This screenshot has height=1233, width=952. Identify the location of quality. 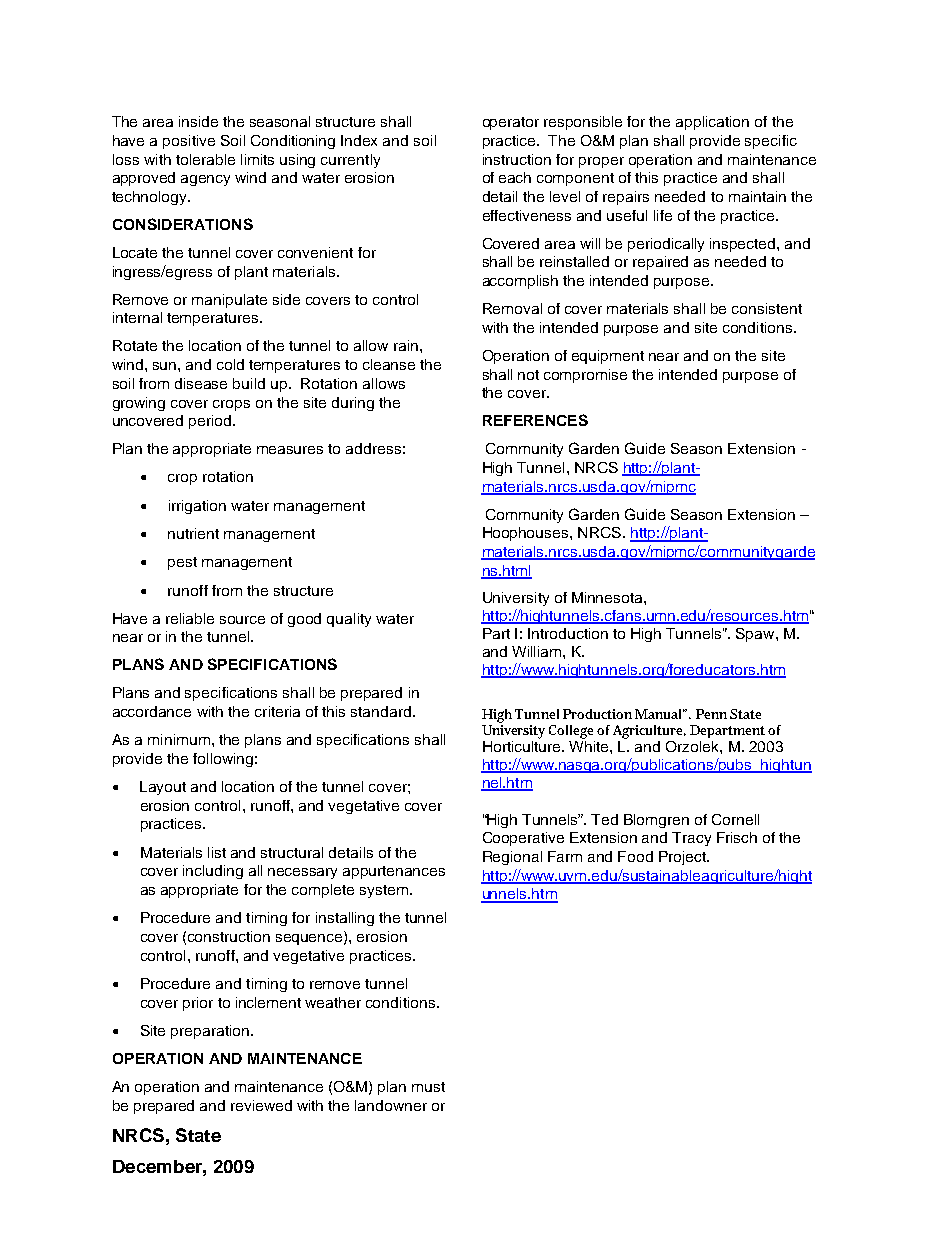
(349, 620).
